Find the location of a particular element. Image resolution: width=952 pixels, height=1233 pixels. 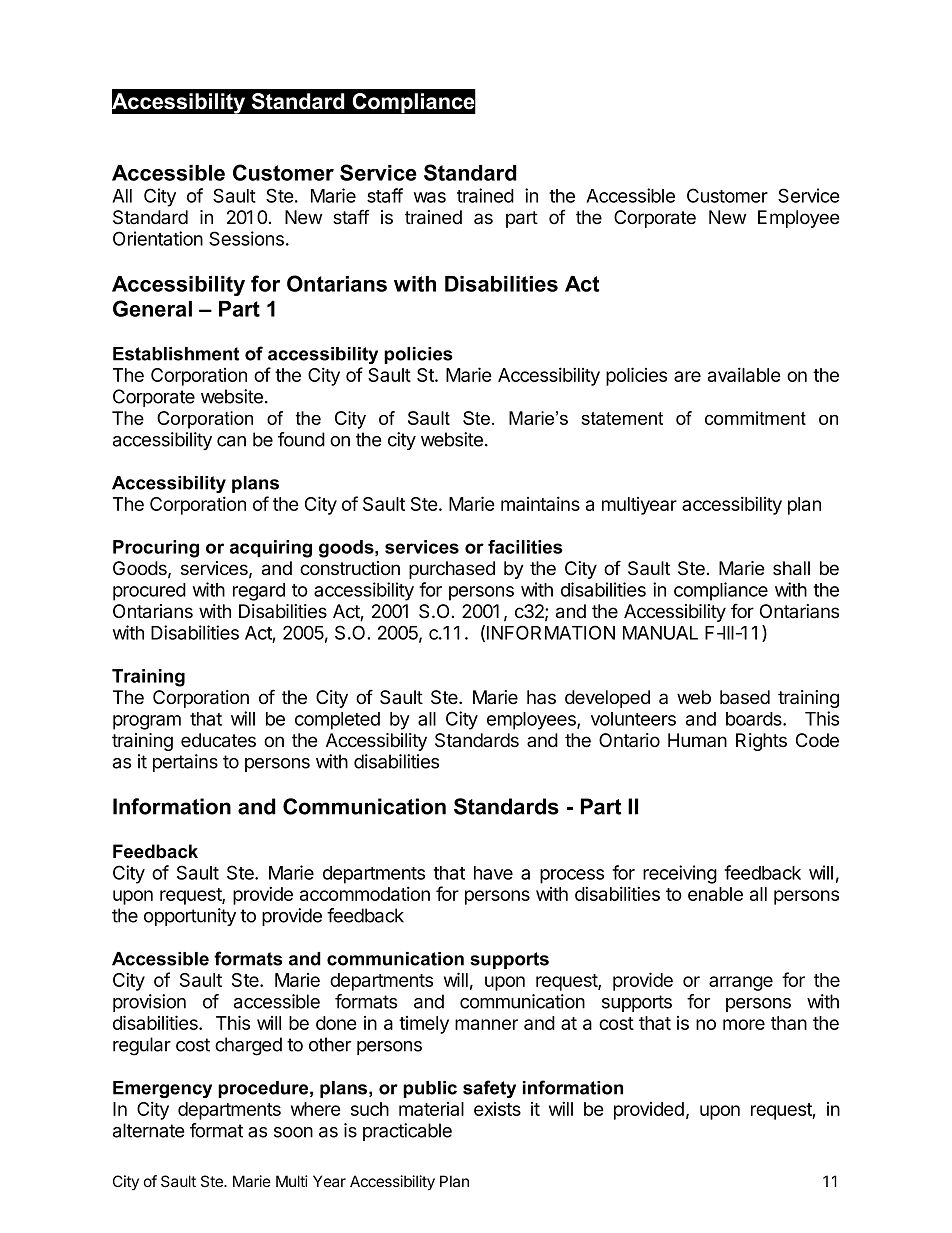

Emergency is located at coordinates (162, 1089).
